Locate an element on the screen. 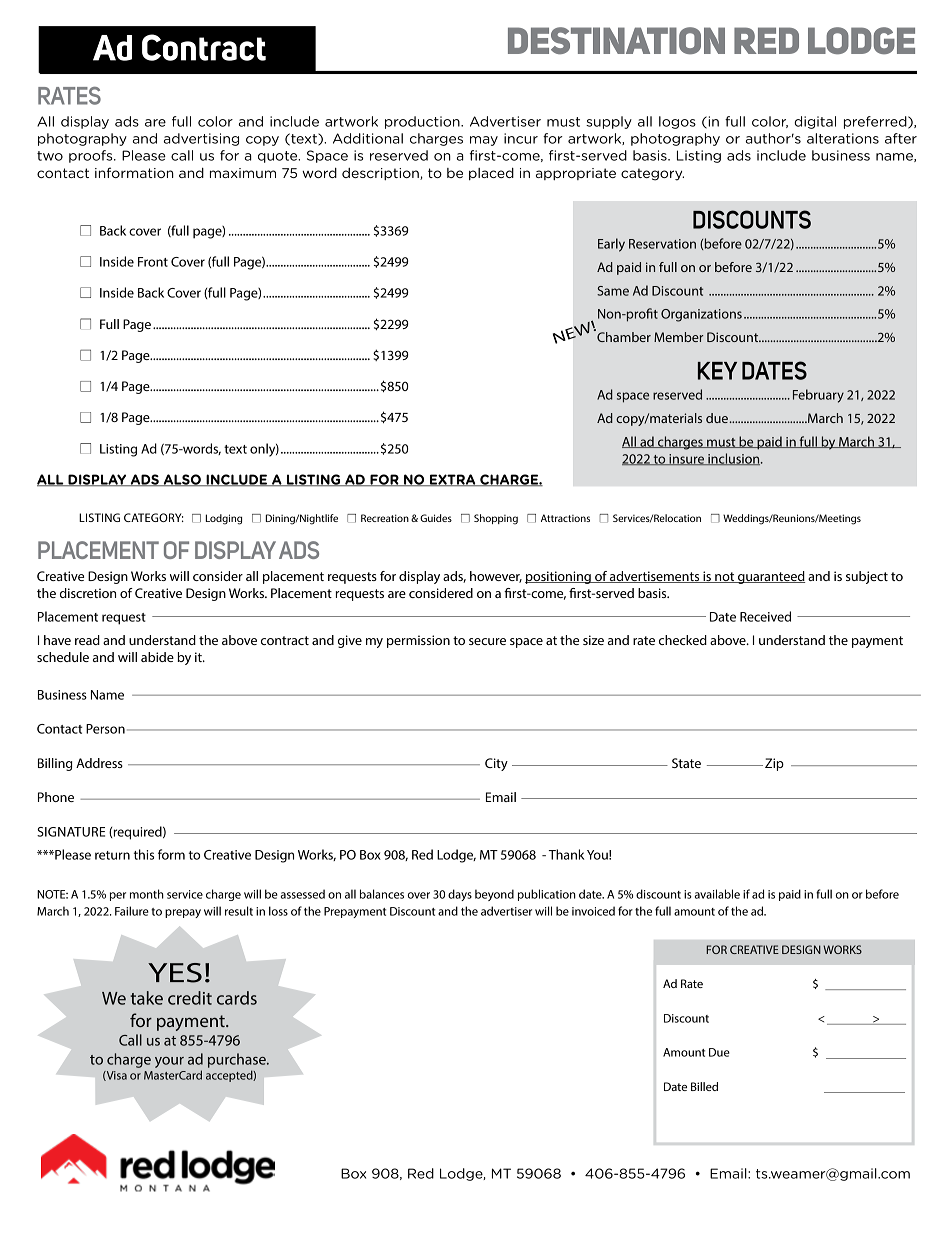 The height and width of the screenshot is (1233, 952). Billed is located at coordinates (704, 1086).
